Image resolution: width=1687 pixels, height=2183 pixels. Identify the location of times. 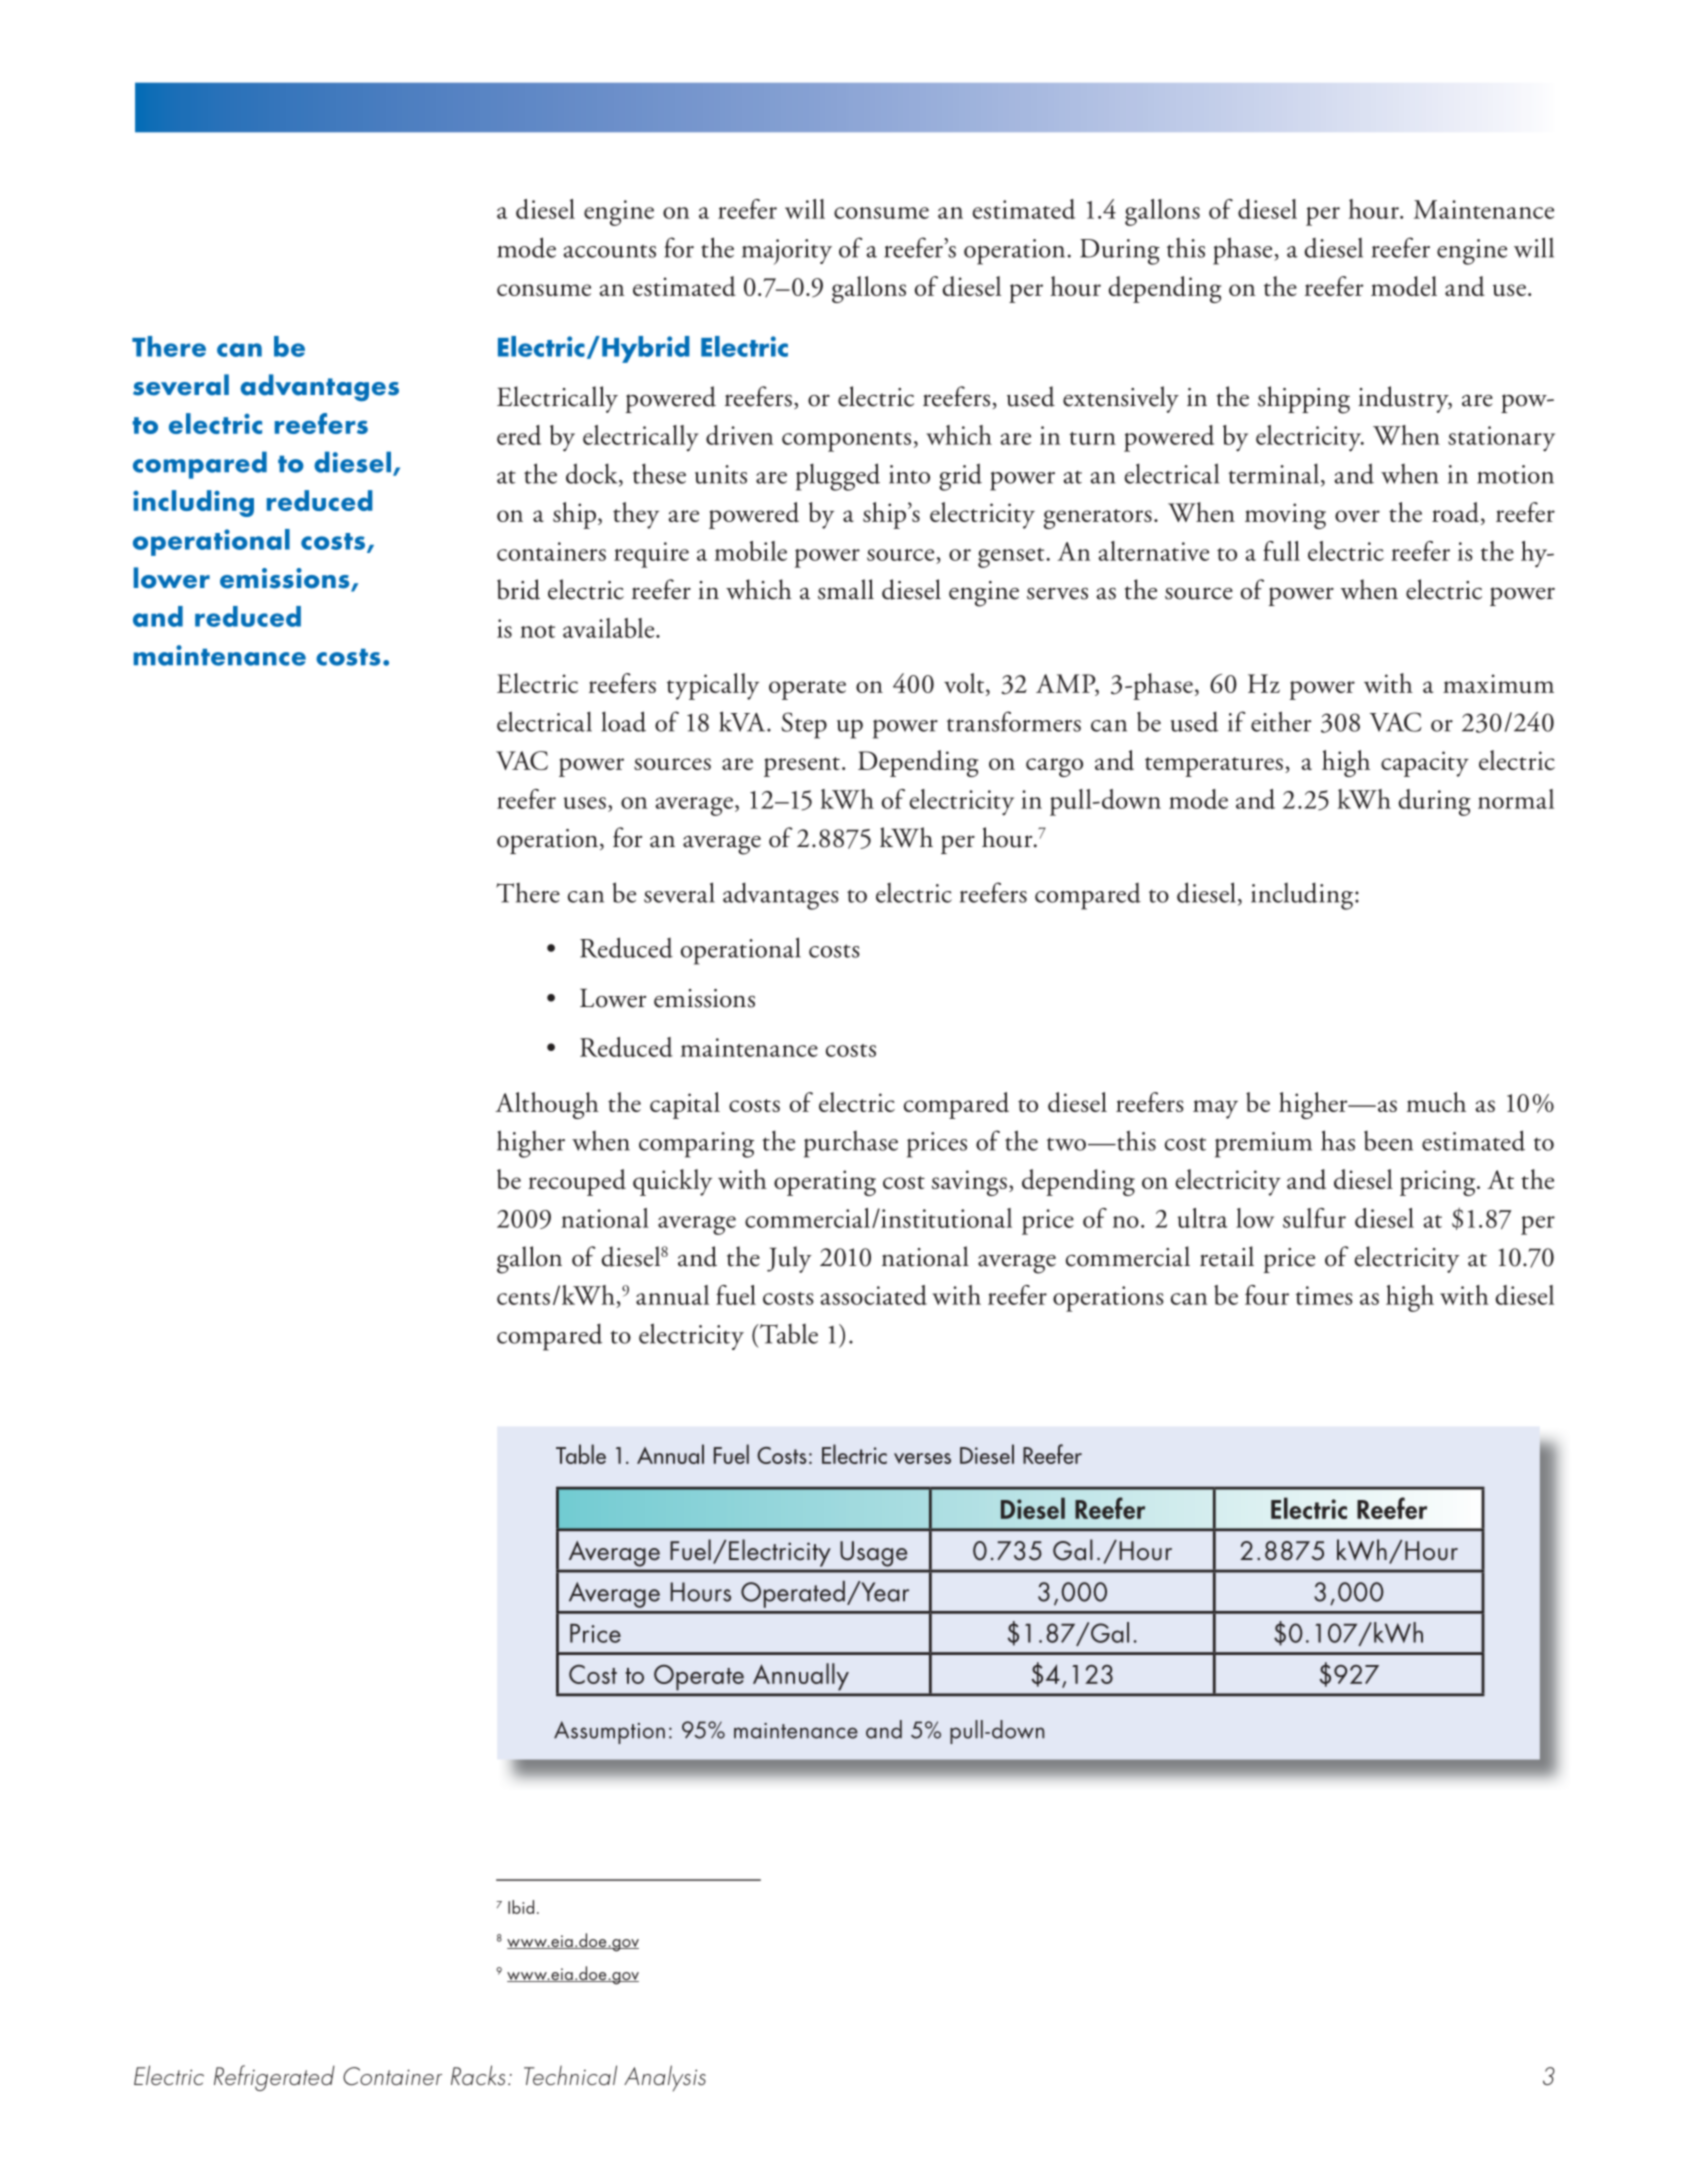
(1324, 1295).
